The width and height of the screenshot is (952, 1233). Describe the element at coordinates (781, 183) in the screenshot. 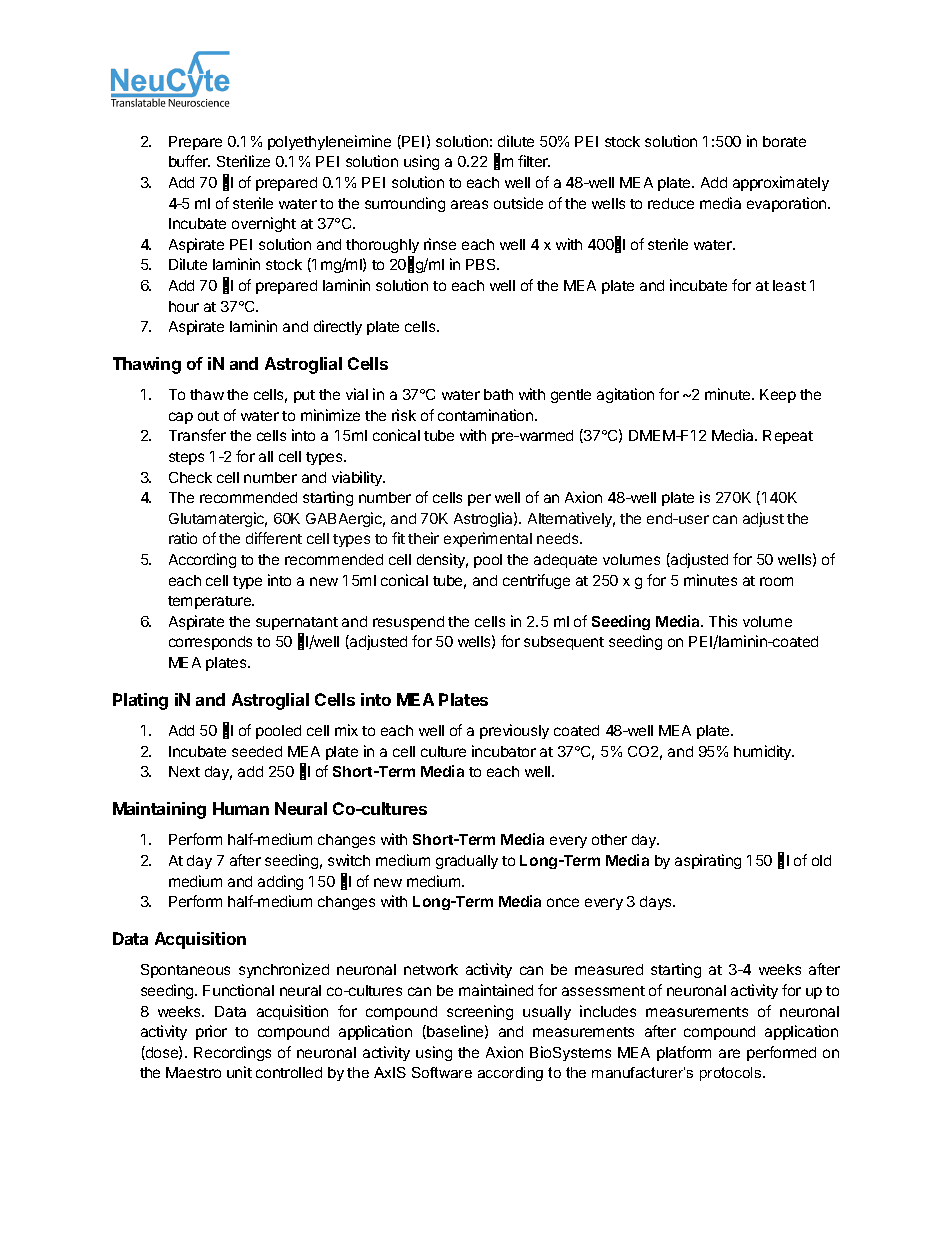

I see `approximately` at that location.
